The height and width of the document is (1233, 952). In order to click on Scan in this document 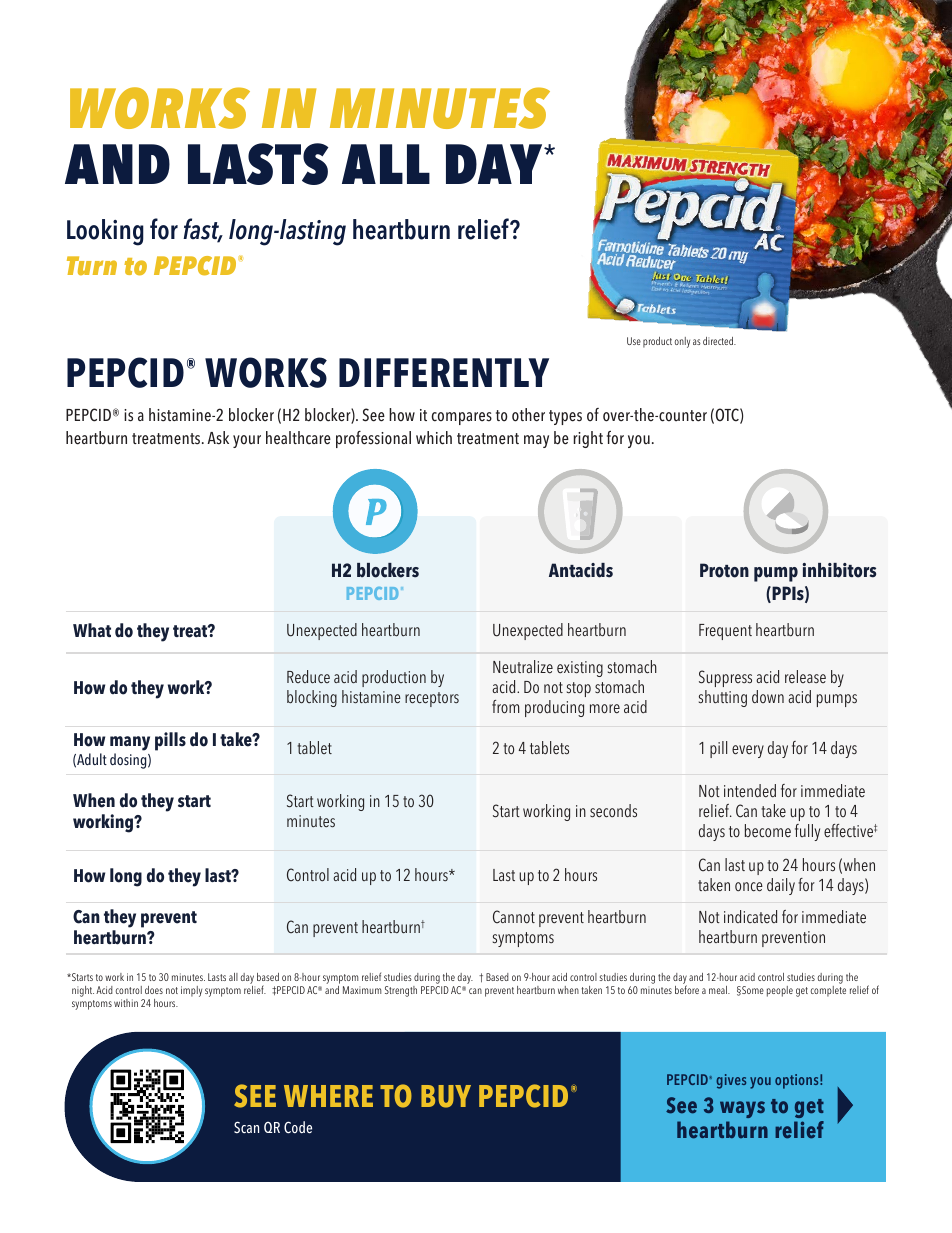, I will do `click(246, 1127)`.
